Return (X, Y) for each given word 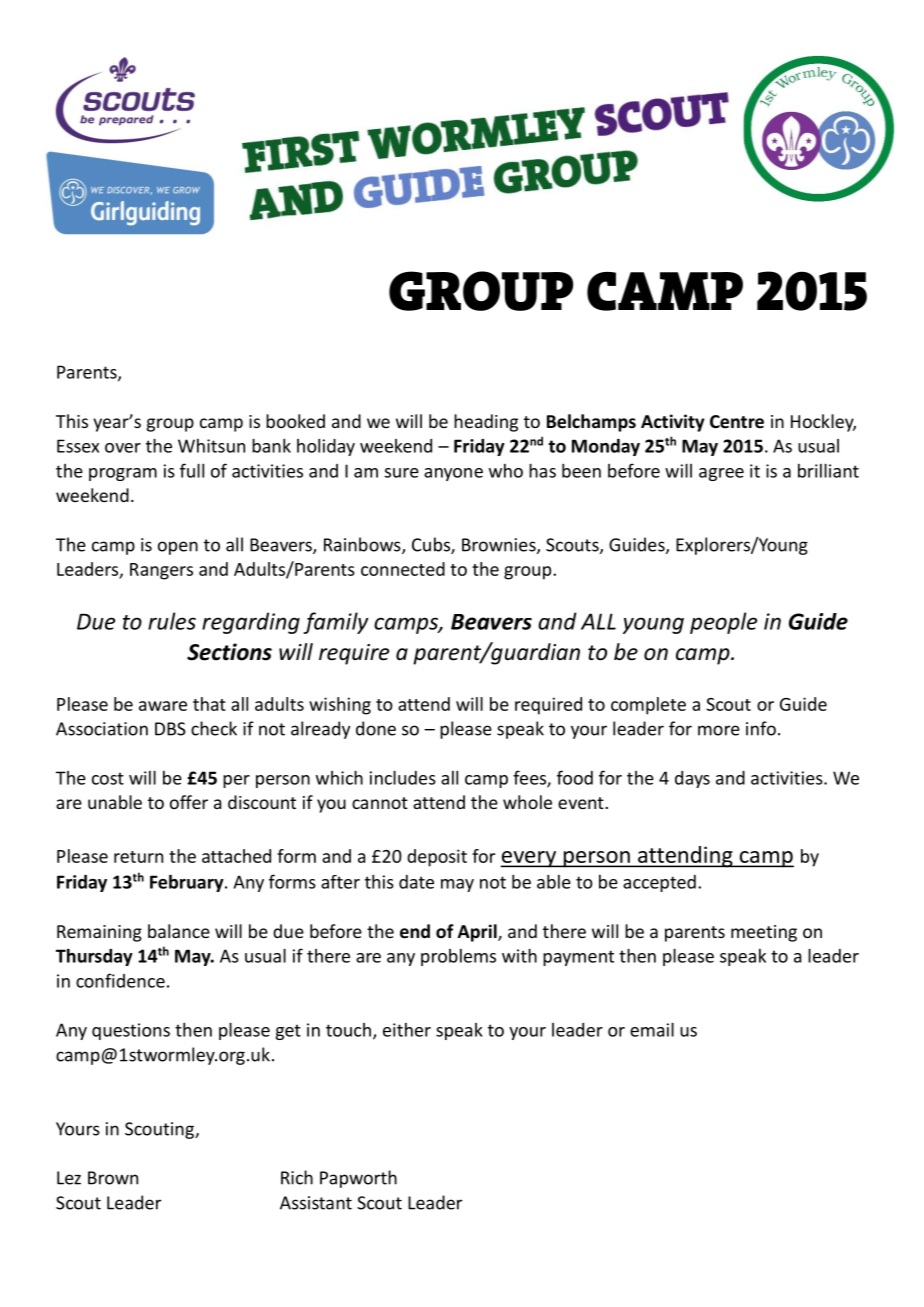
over (123, 448)
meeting (764, 933)
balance (179, 931)
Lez (69, 1178)
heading (486, 423)
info (761, 728)
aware (163, 706)
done (376, 728)
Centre (737, 422)
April (478, 933)
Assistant (316, 1203)
